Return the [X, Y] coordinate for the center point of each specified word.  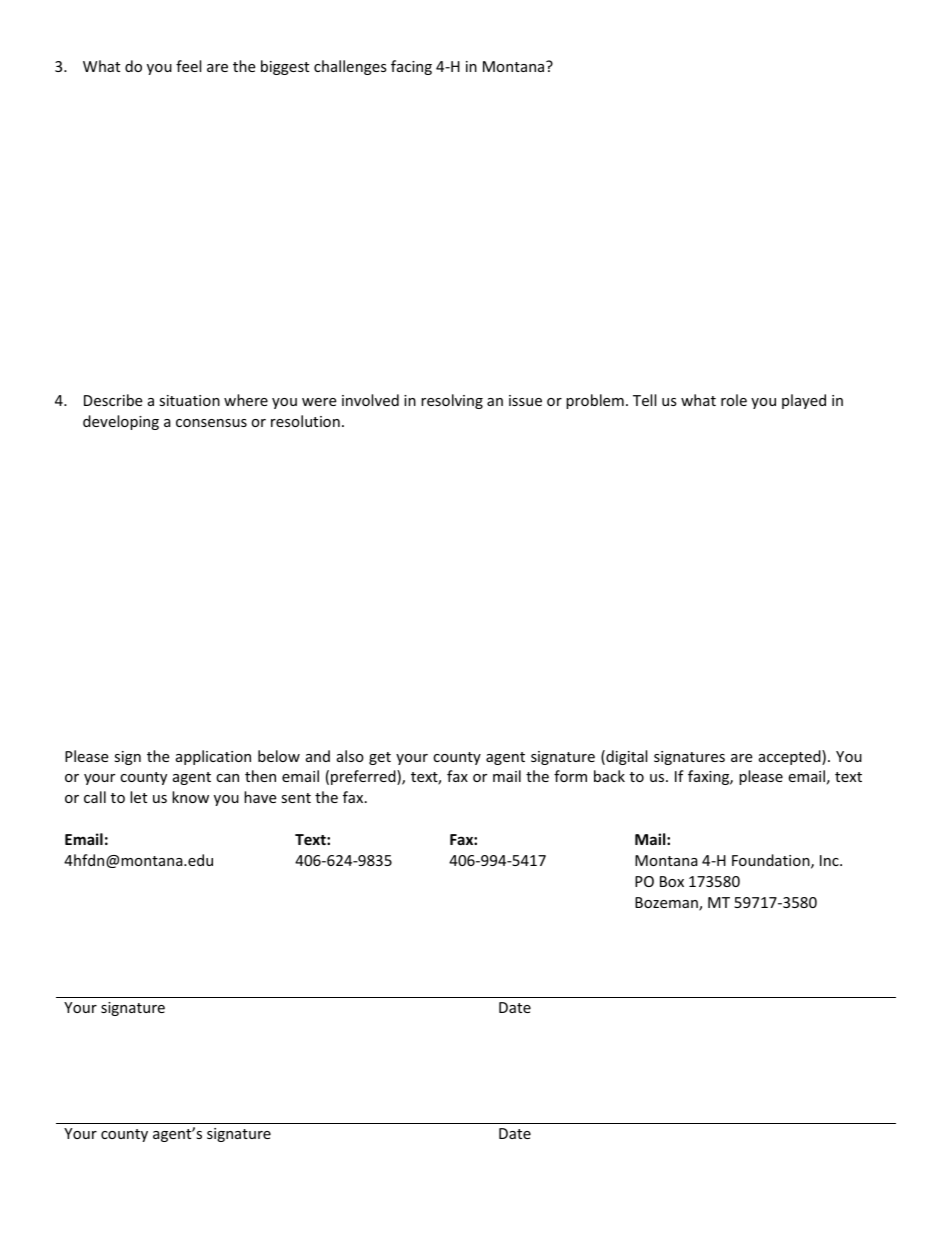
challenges [350, 67]
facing [411, 67]
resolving [452, 401]
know [190, 797]
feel [188, 66]
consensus [211, 423]
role [734, 400]
